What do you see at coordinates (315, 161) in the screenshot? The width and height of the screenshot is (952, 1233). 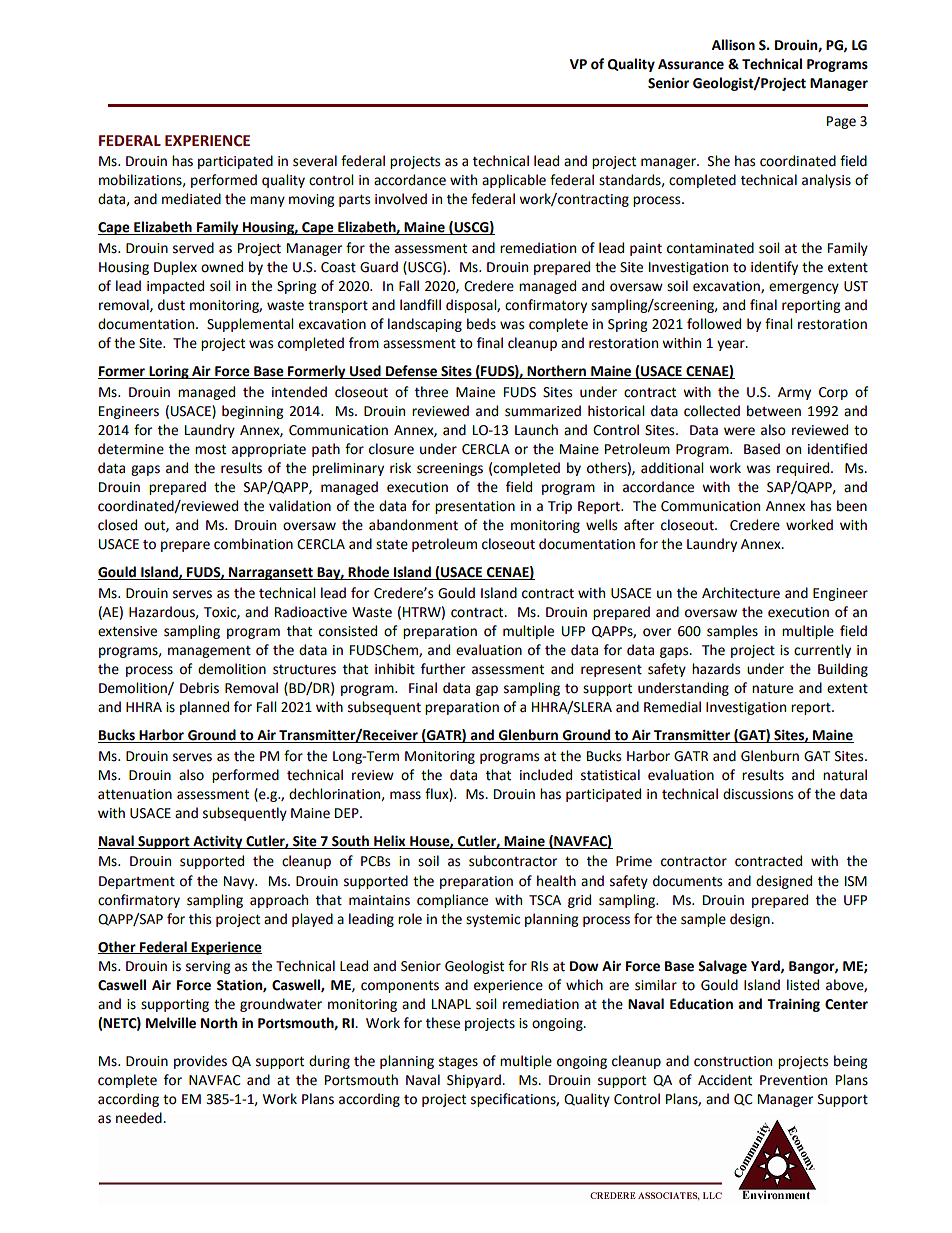 I see `several` at bounding box center [315, 161].
